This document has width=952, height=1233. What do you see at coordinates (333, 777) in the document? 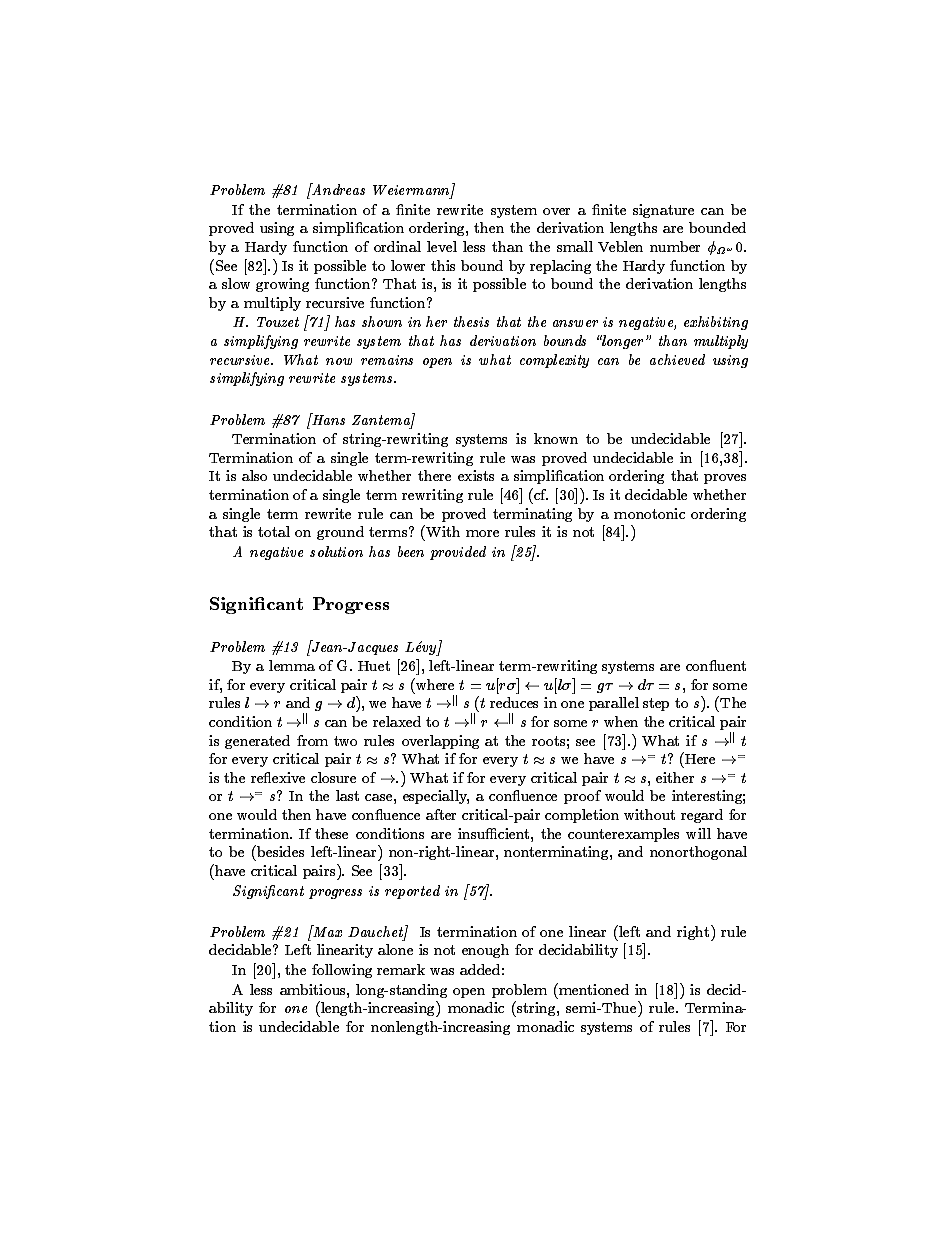
I see `closure` at bounding box center [333, 777].
